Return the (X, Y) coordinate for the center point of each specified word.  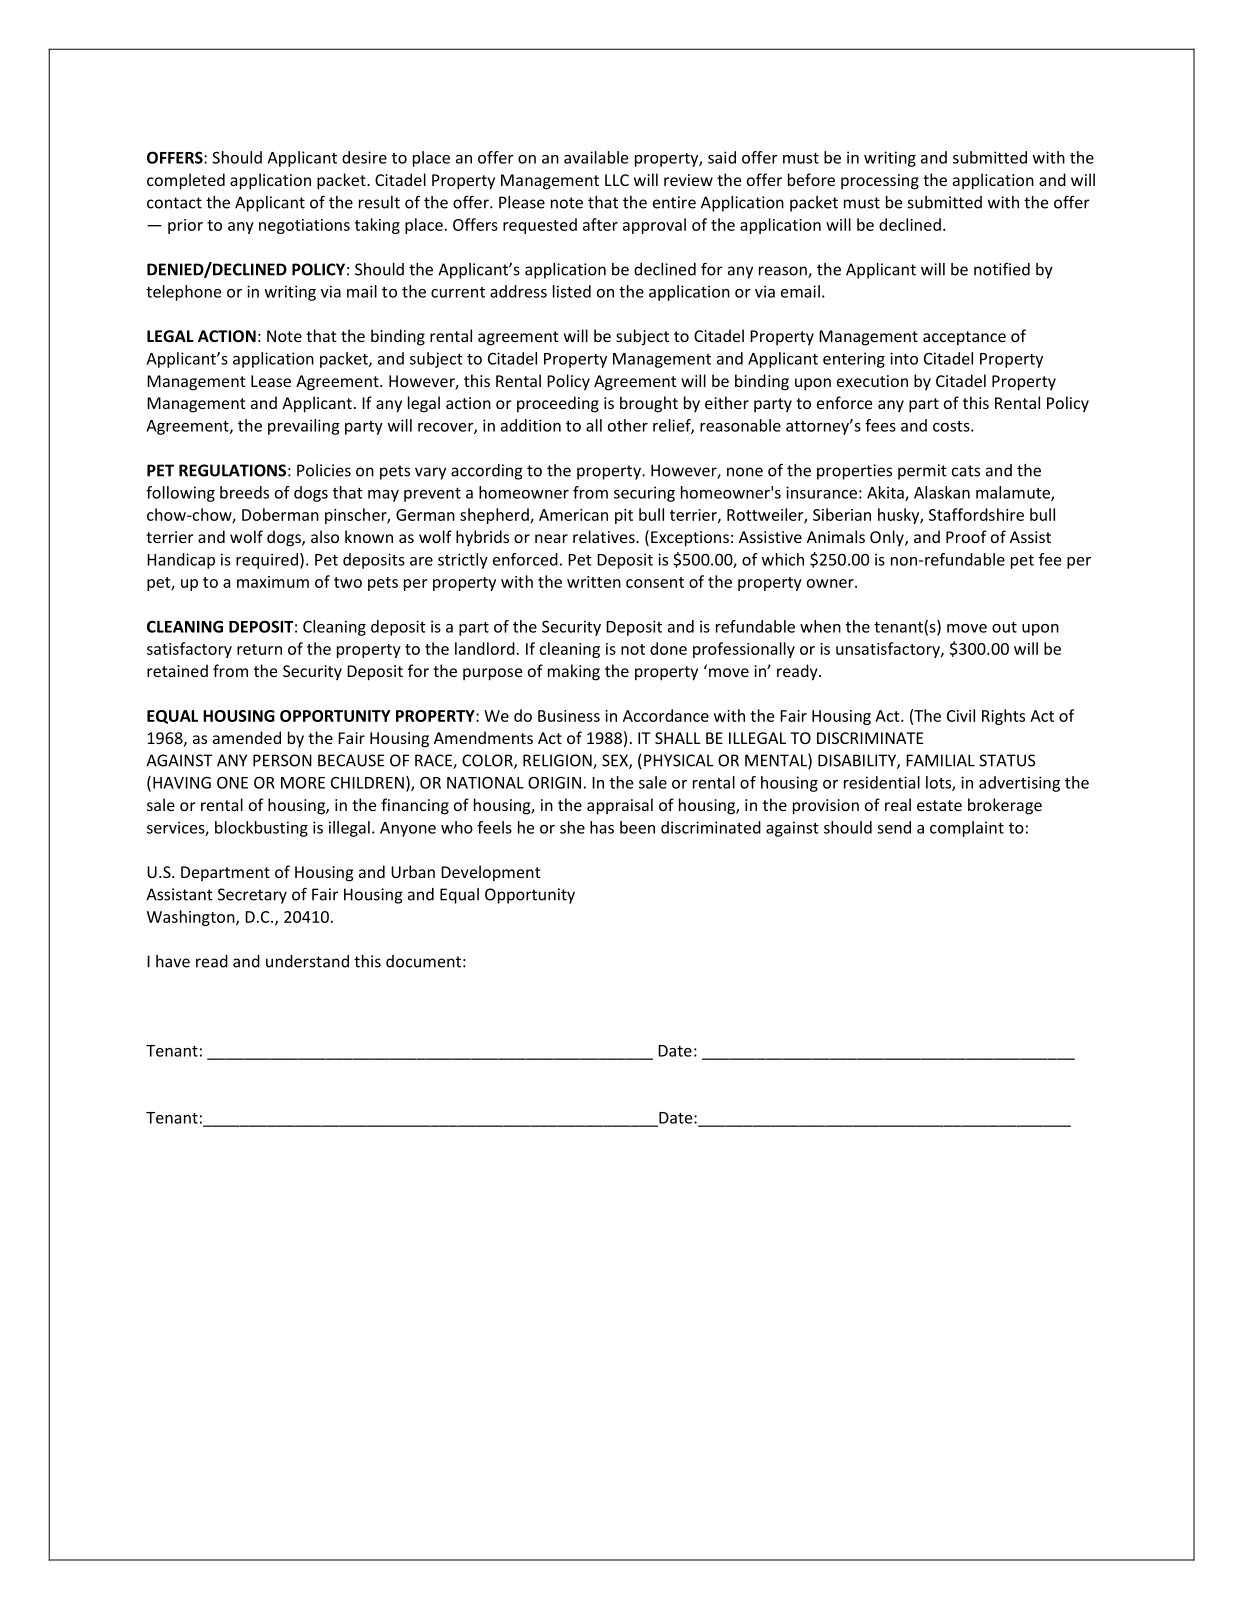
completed (186, 181)
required (267, 561)
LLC (617, 180)
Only (888, 538)
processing (880, 182)
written (594, 582)
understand (307, 961)
